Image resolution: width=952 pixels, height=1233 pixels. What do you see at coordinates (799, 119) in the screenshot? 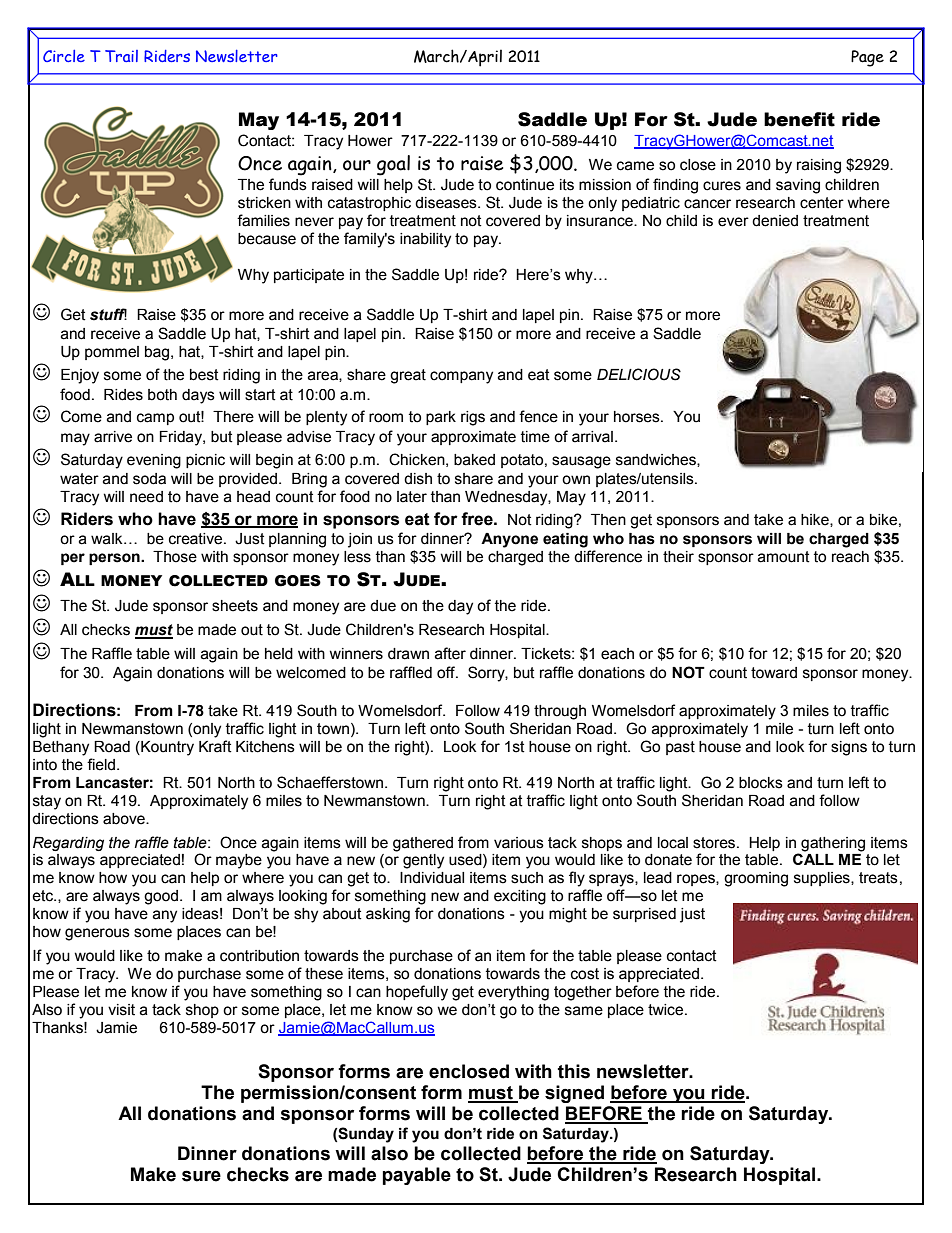
I see `benefit` at bounding box center [799, 119].
